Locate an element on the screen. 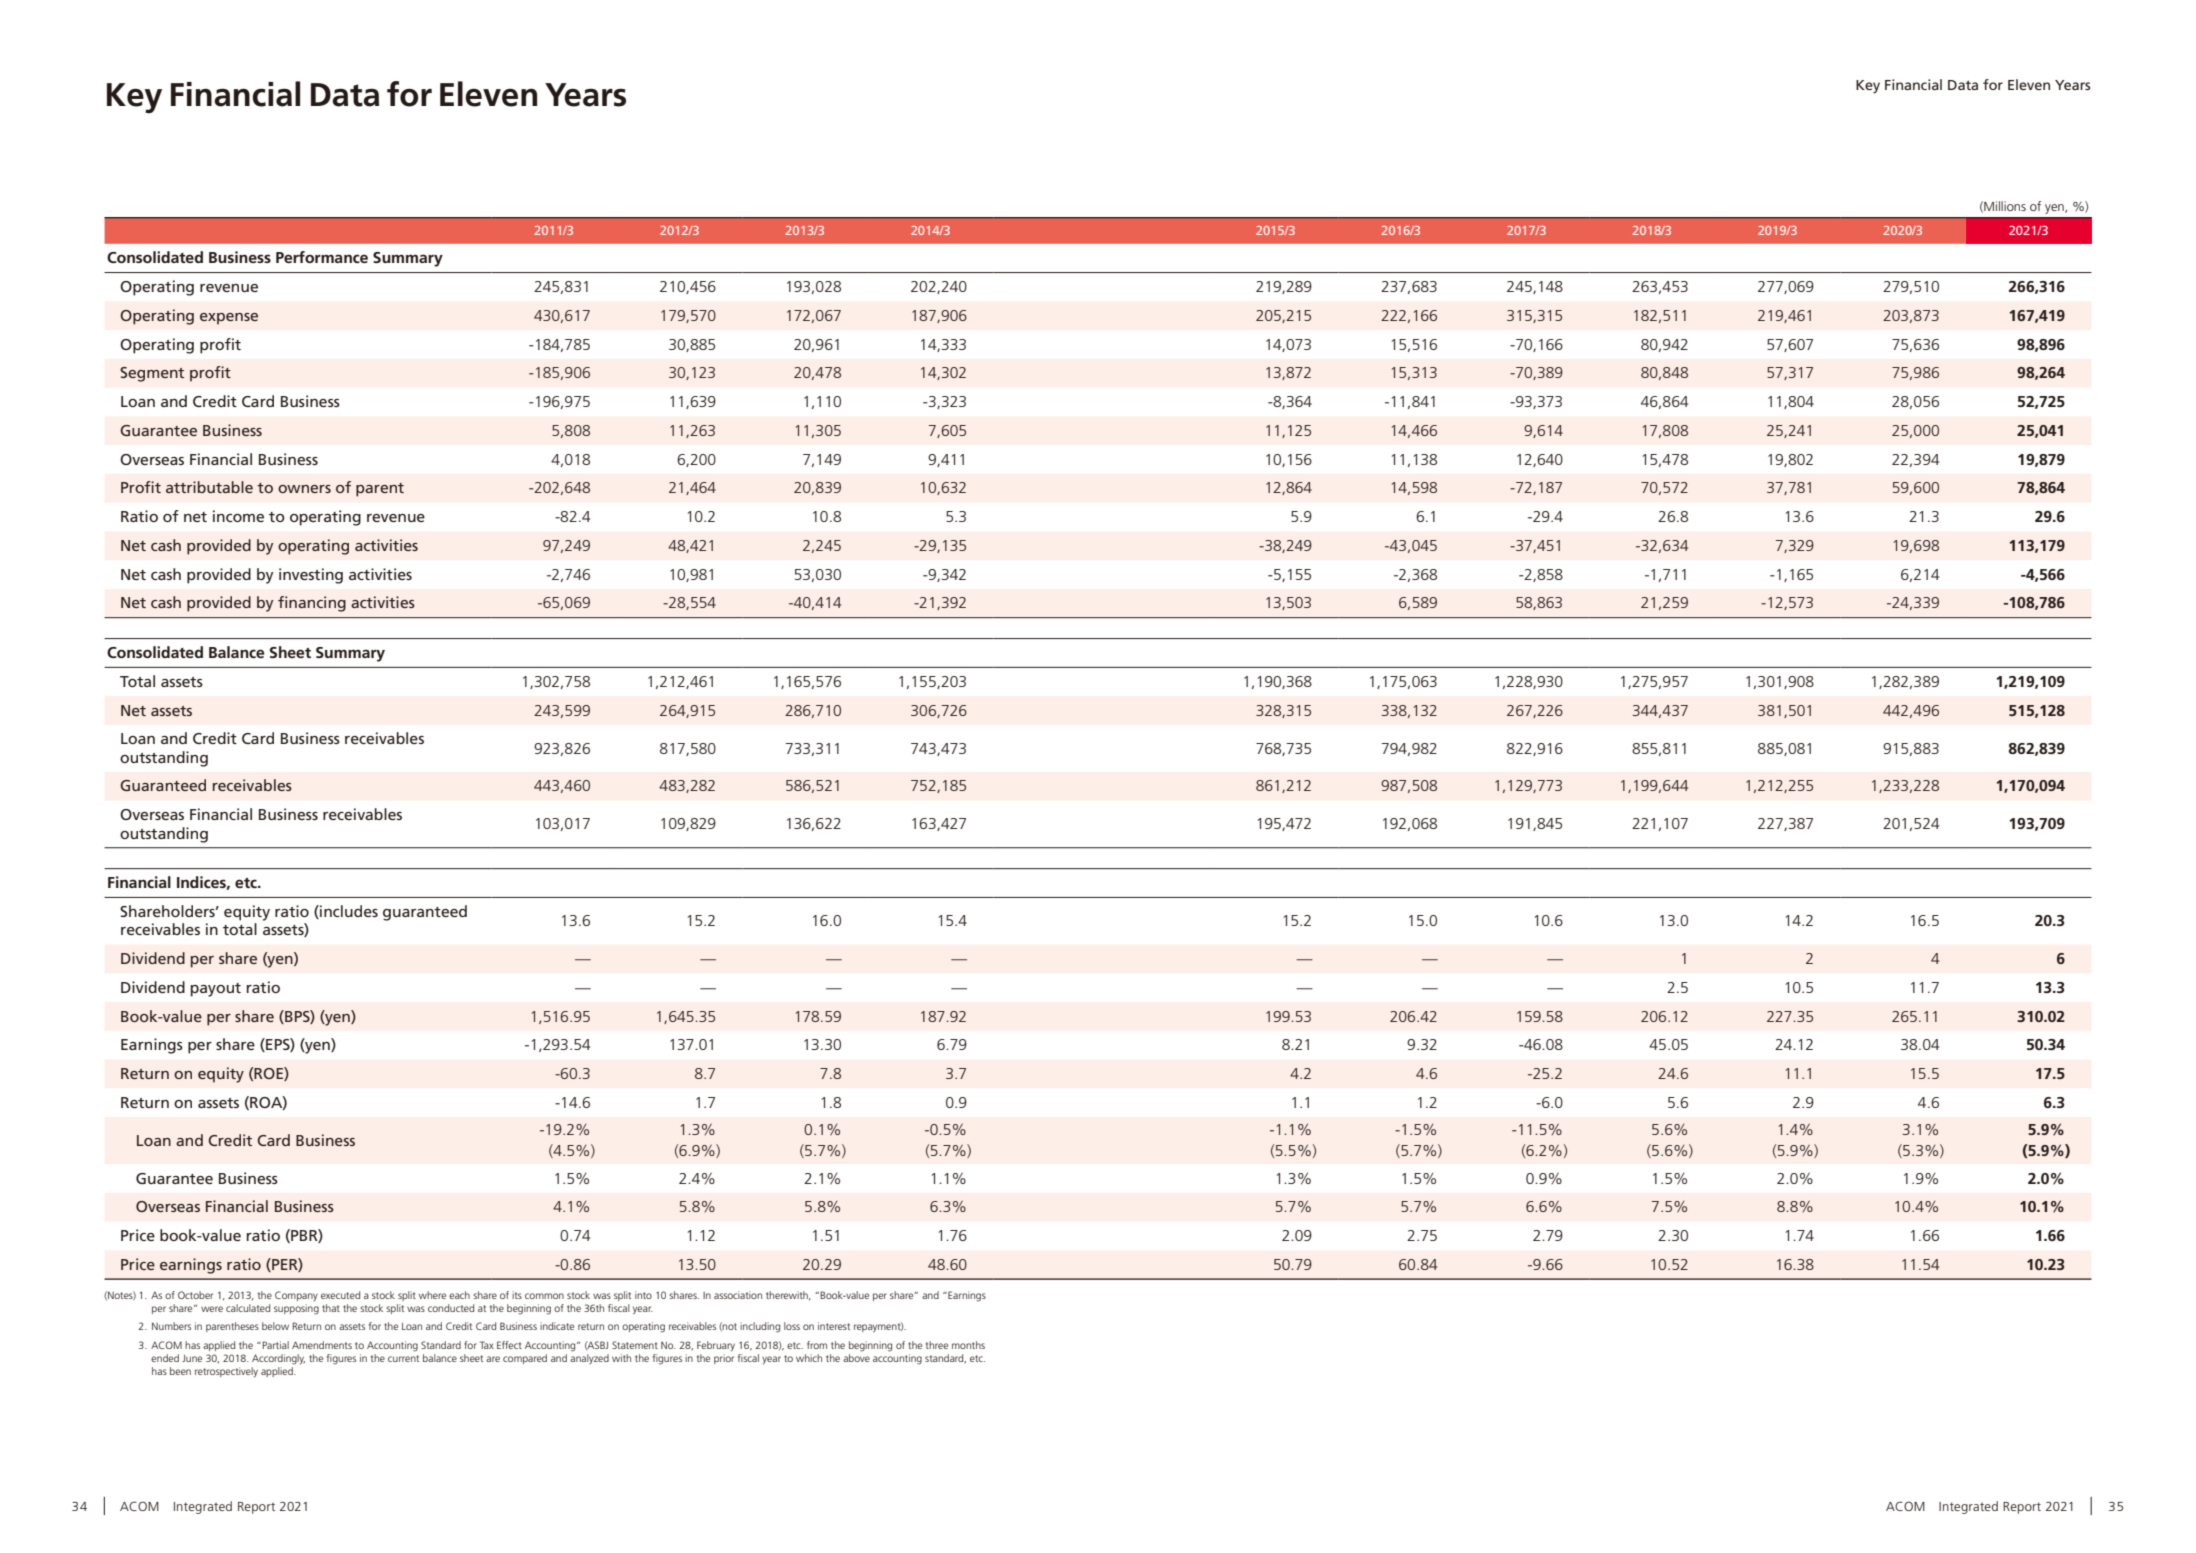 Image resolution: width=2196 pixels, height=1553 pixels. includes is located at coordinates (348, 912).
